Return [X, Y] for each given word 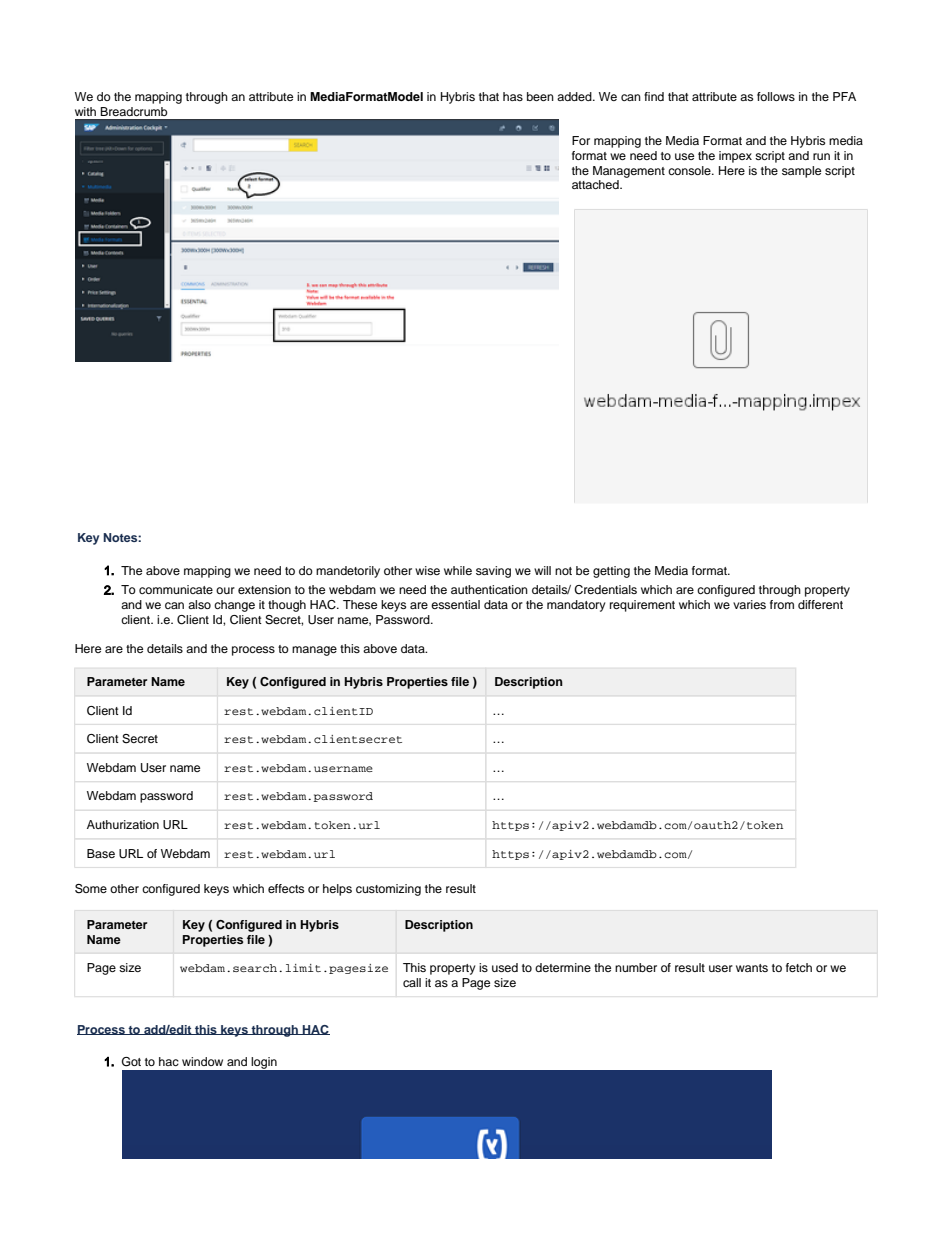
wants [752, 968]
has [513, 96]
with [85, 111]
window [202, 1061]
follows [776, 96]
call [412, 982]
